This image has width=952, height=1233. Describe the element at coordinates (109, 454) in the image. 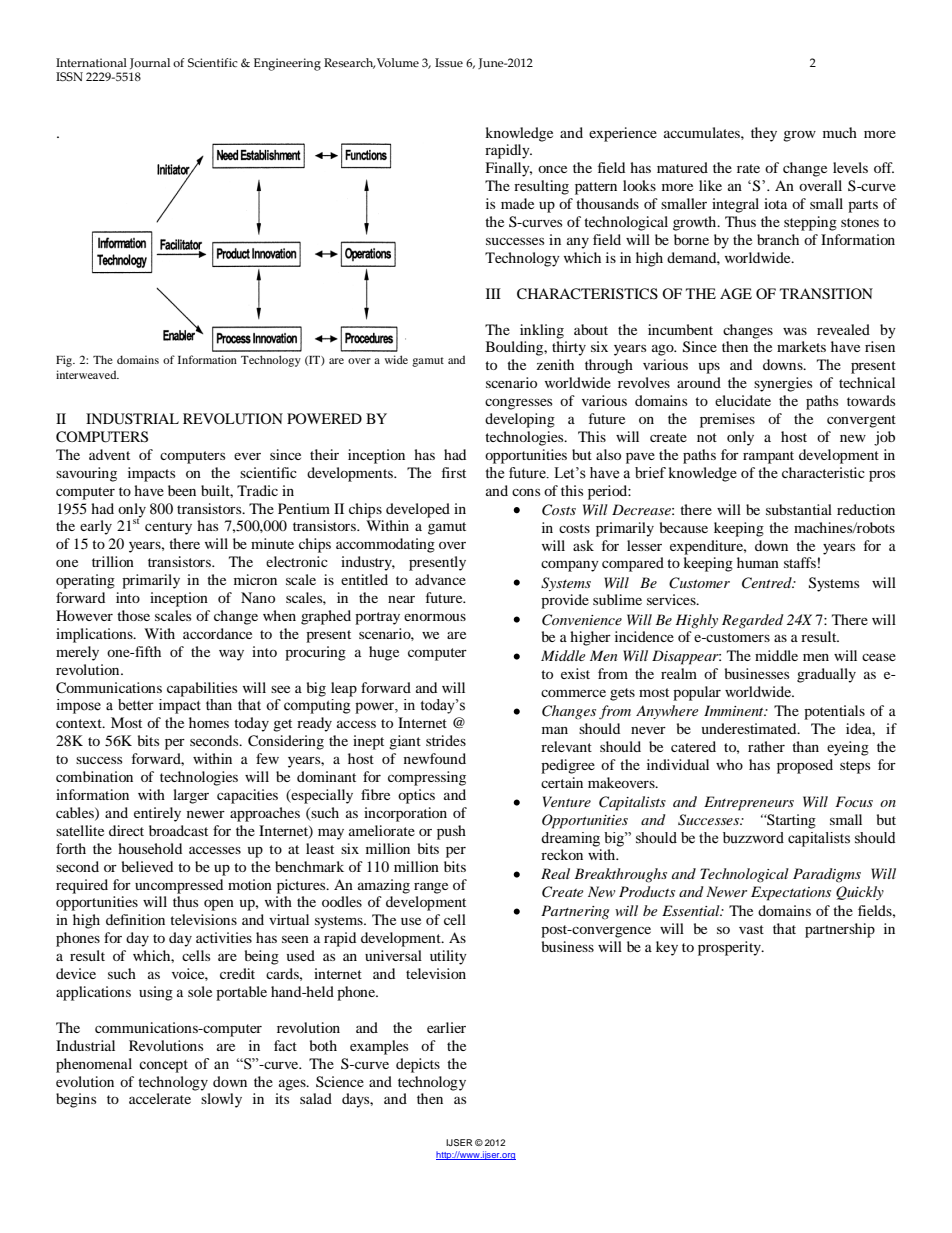

I see `advent` at that location.
